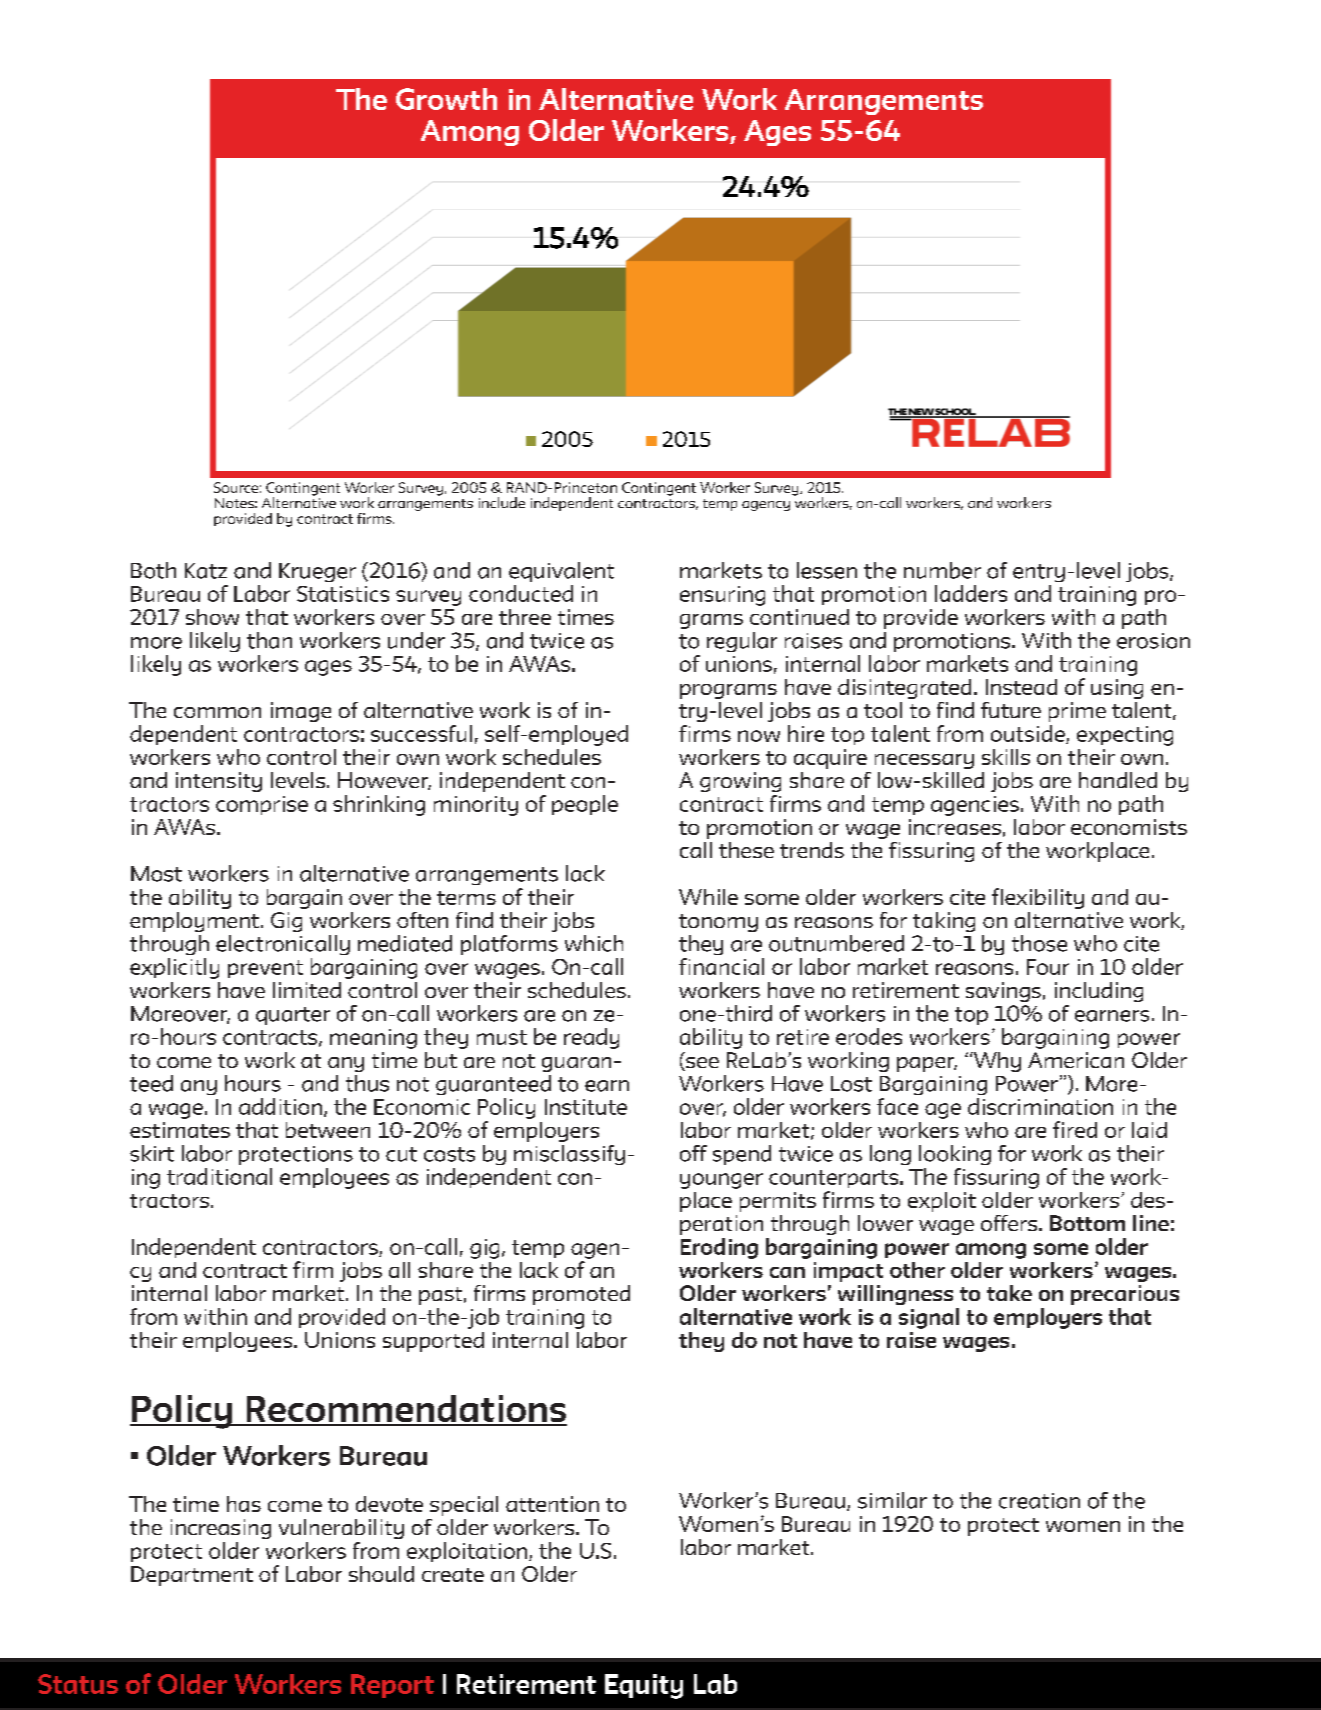 The height and width of the screenshot is (1710, 1321). I want to click on common, so click(217, 712).
